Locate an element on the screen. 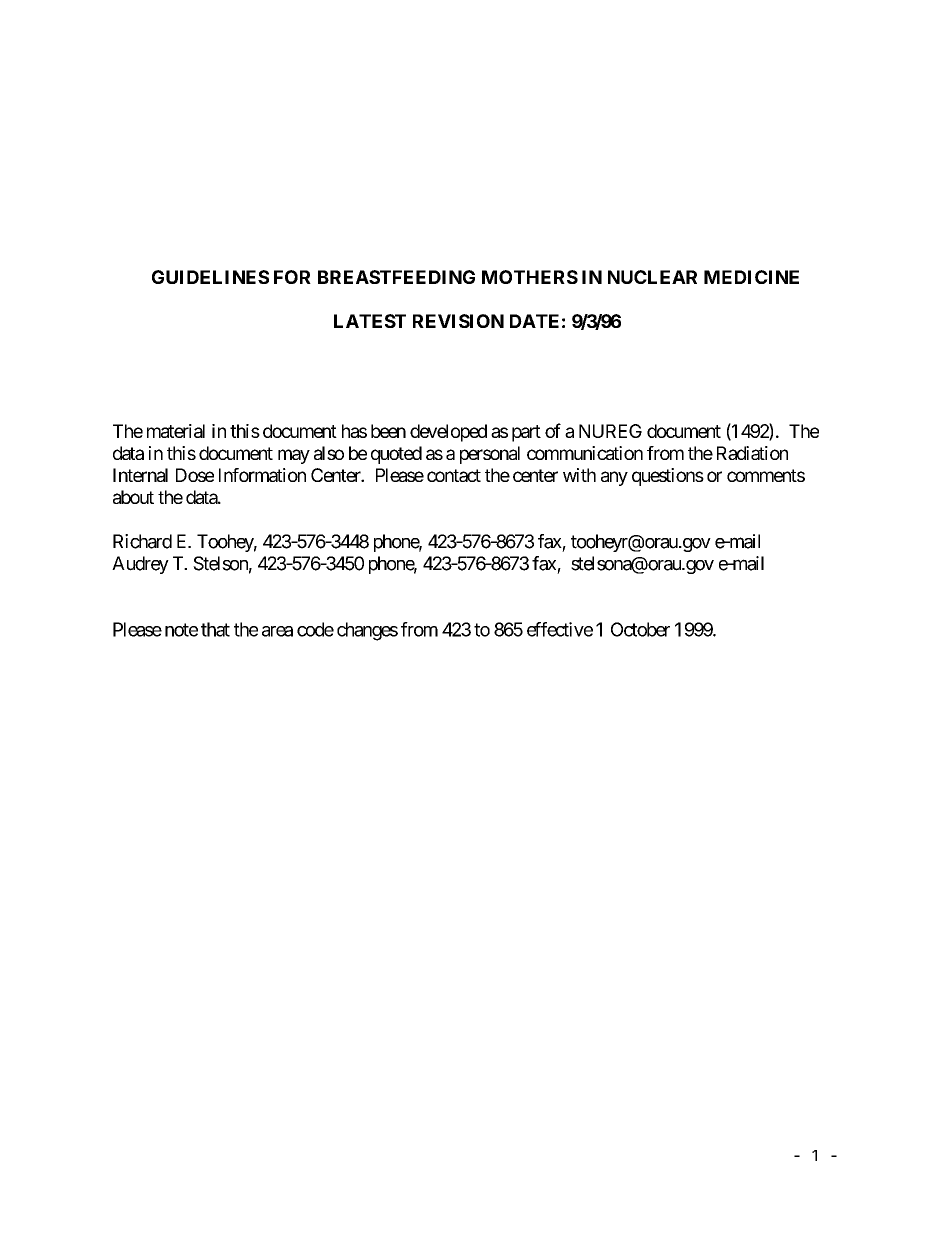 This screenshot has height=1233, width=952. any is located at coordinates (614, 478).
